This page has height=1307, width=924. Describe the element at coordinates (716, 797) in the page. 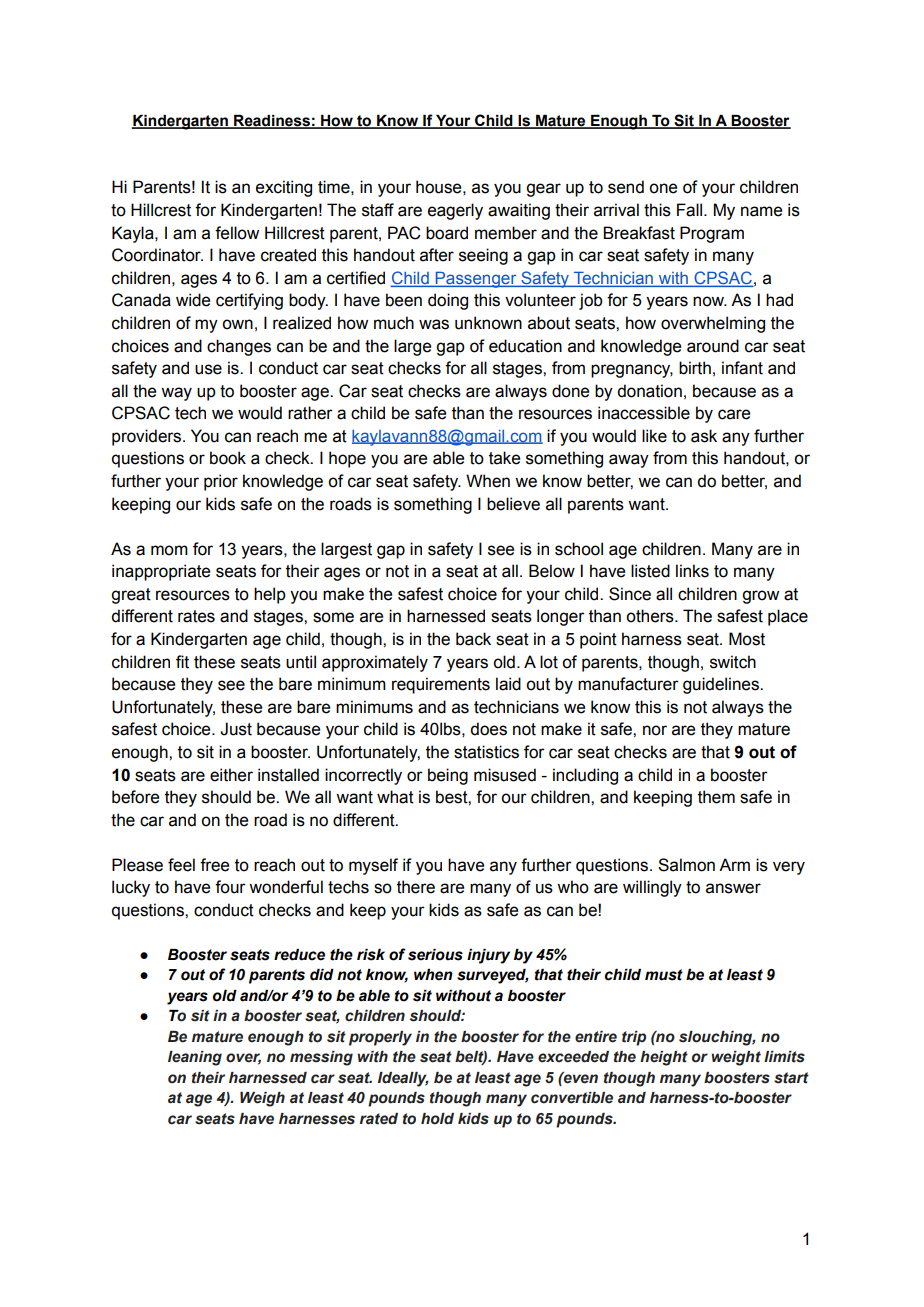

I see `them` at that location.
